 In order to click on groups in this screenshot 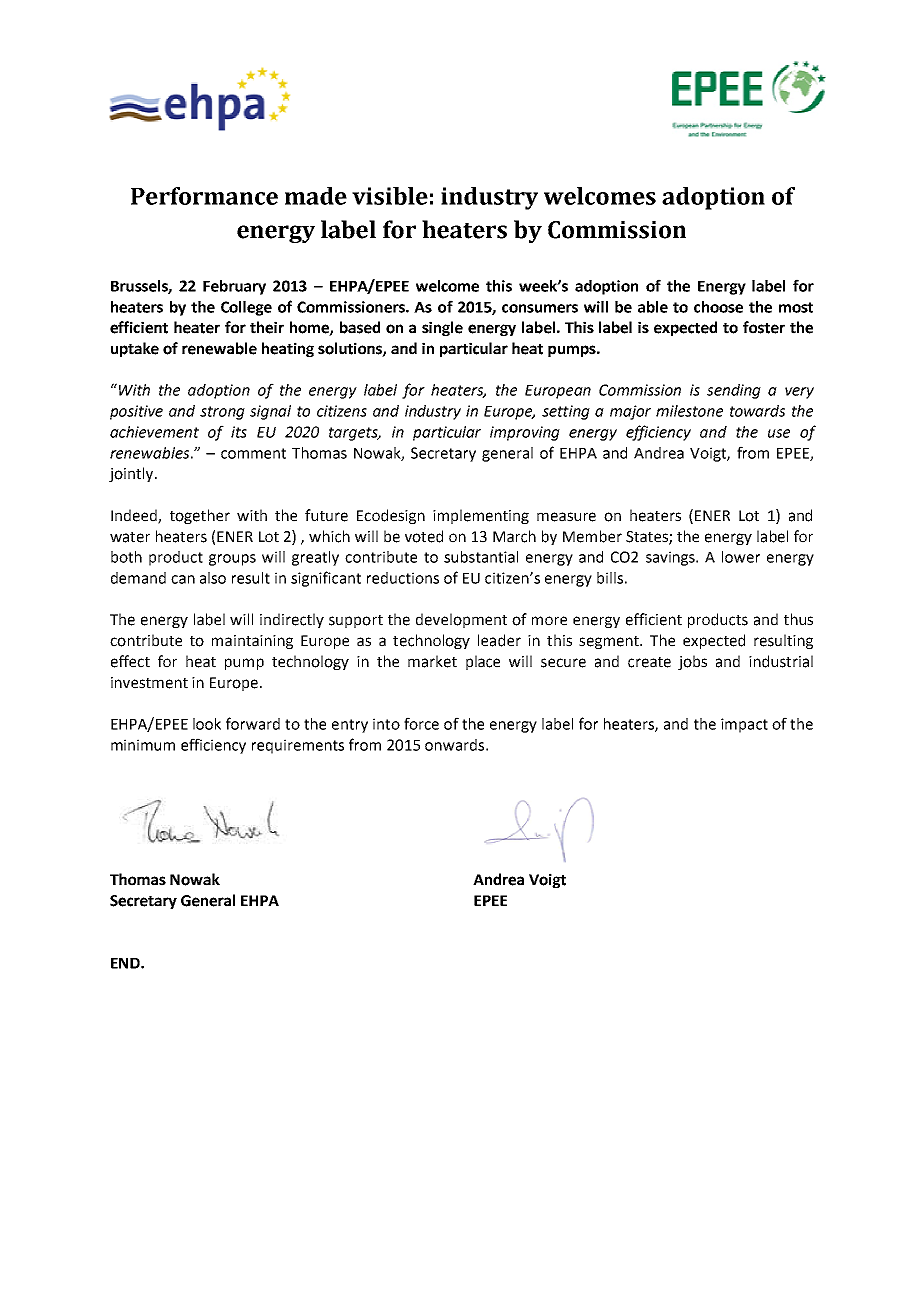, I will do `click(232, 560)`.
